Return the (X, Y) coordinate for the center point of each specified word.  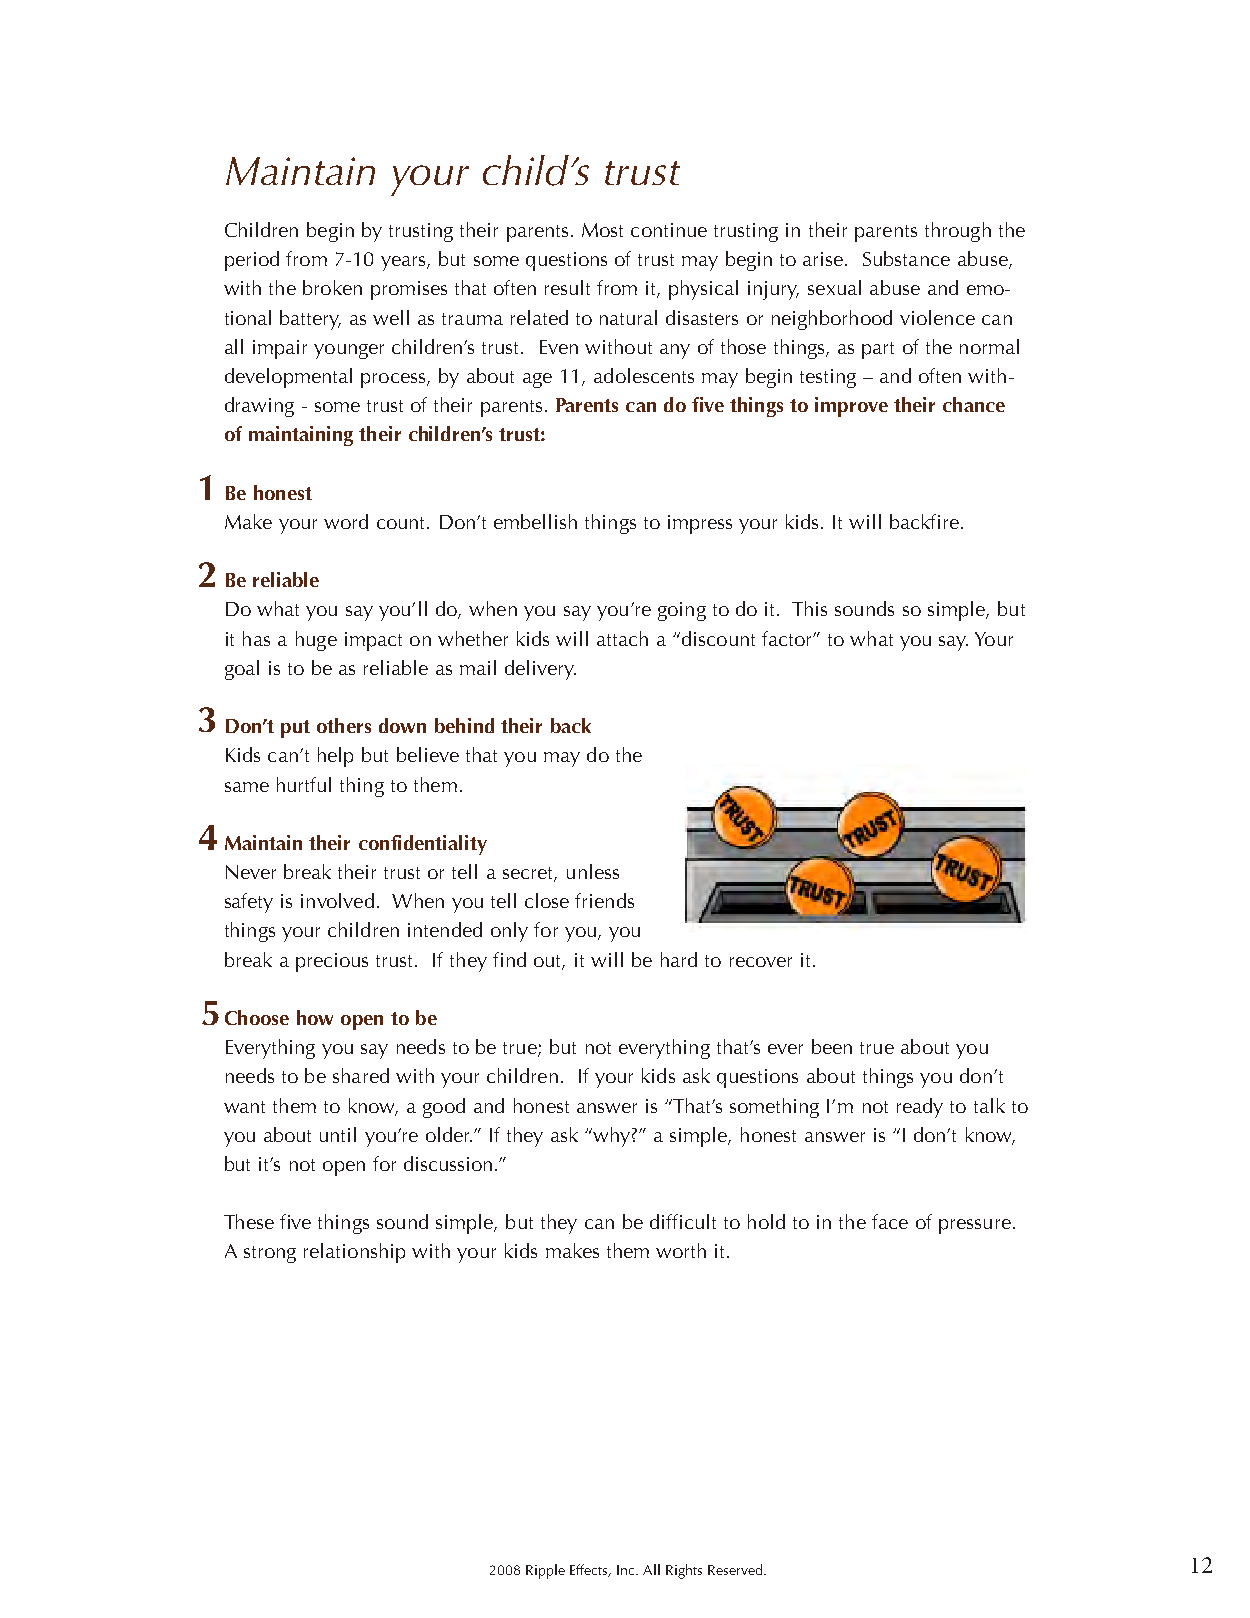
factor (788, 638)
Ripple (545, 1571)
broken (332, 287)
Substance (906, 258)
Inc (627, 1570)
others (344, 725)
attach (622, 638)
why (610, 1137)
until (338, 1134)
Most (602, 230)
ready (920, 1108)
